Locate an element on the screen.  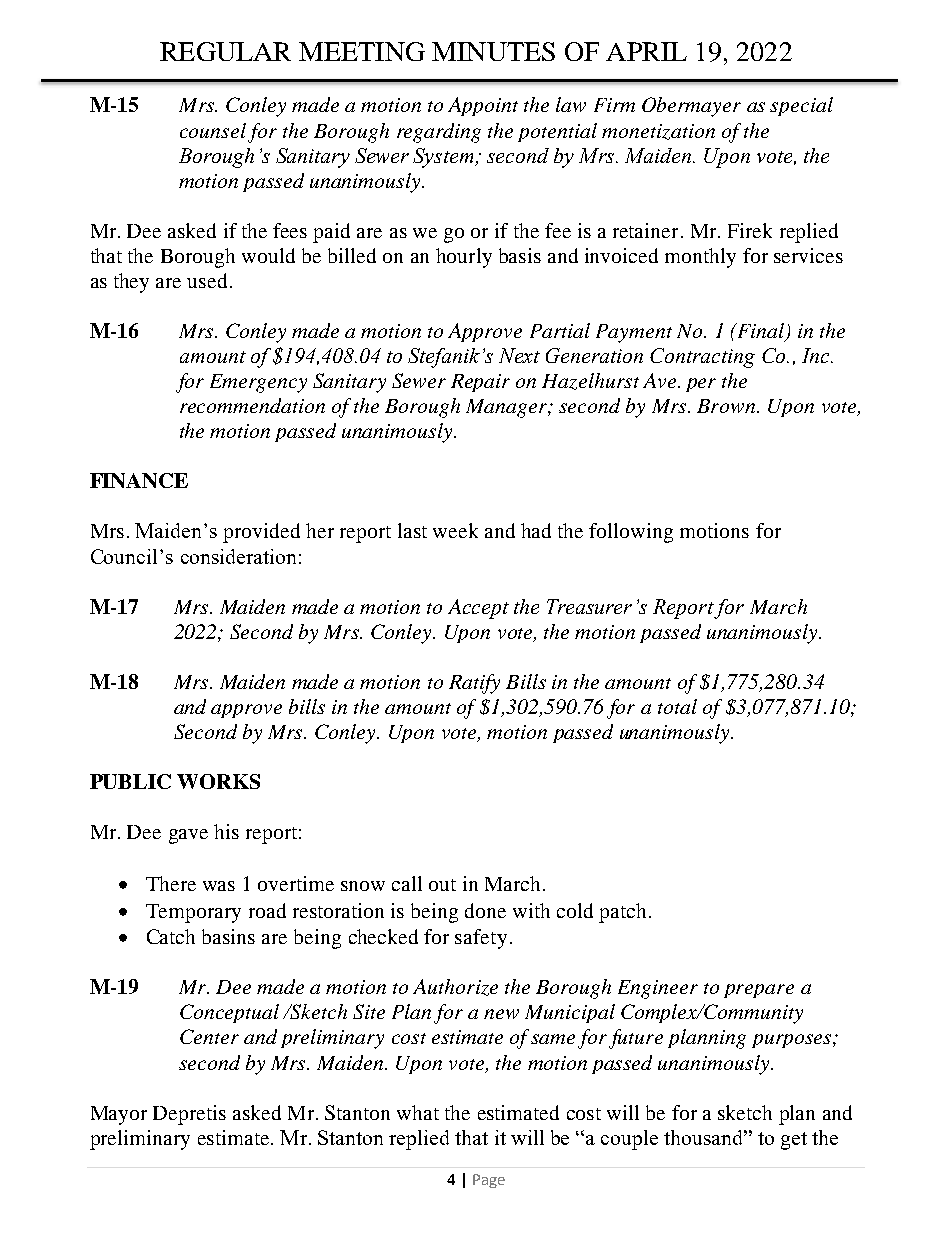
Mayor is located at coordinates (119, 1115).
